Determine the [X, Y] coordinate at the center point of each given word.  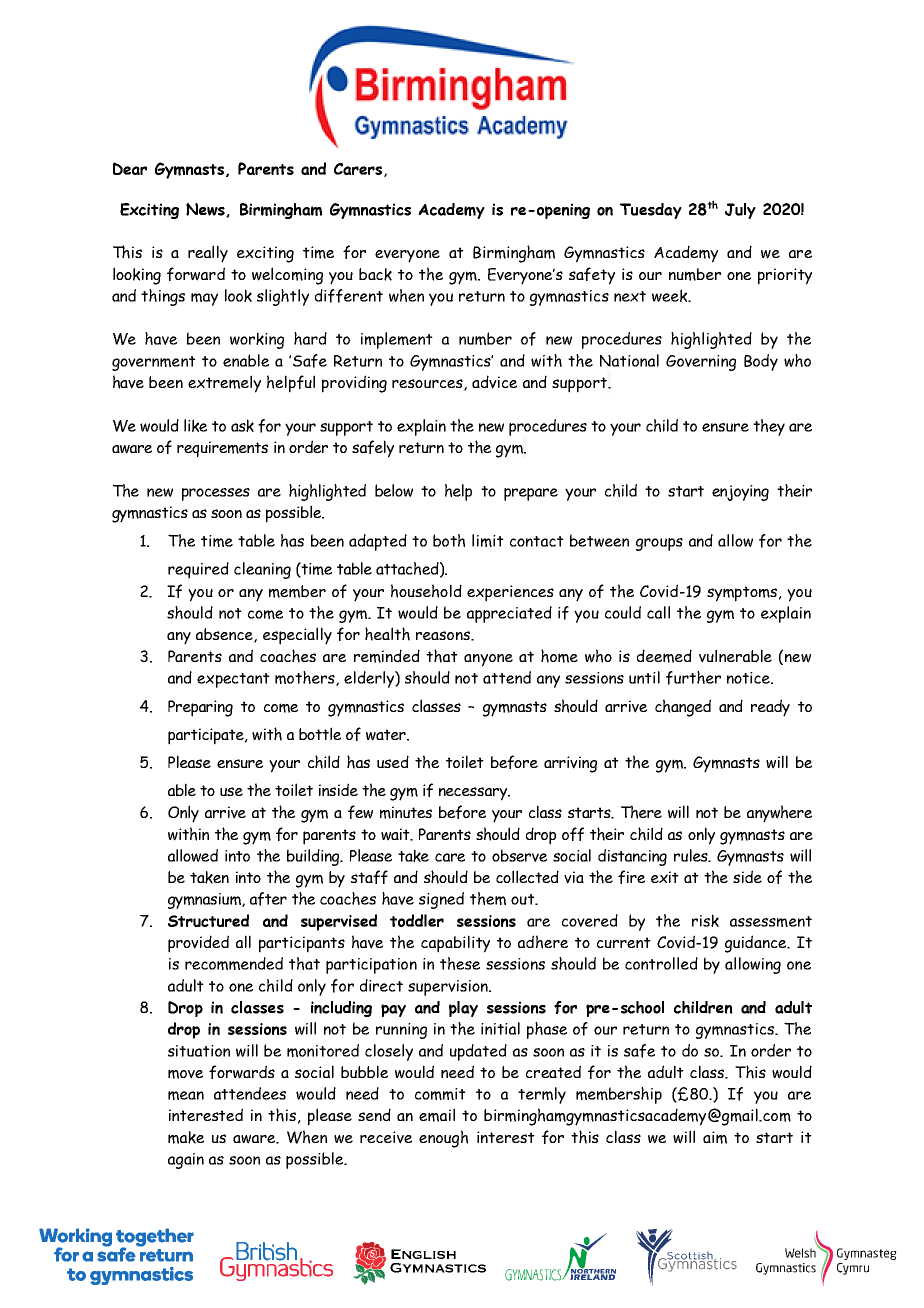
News [206, 210]
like [195, 425]
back [375, 274]
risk [705, 920]
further [693, 678]
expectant [233, 680]
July [740, 211]
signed [441, 900]
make [186, 1137]
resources [428, 385]
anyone [488, 660]
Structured [208, 920]
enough [443, 1139]
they [769, 427]
